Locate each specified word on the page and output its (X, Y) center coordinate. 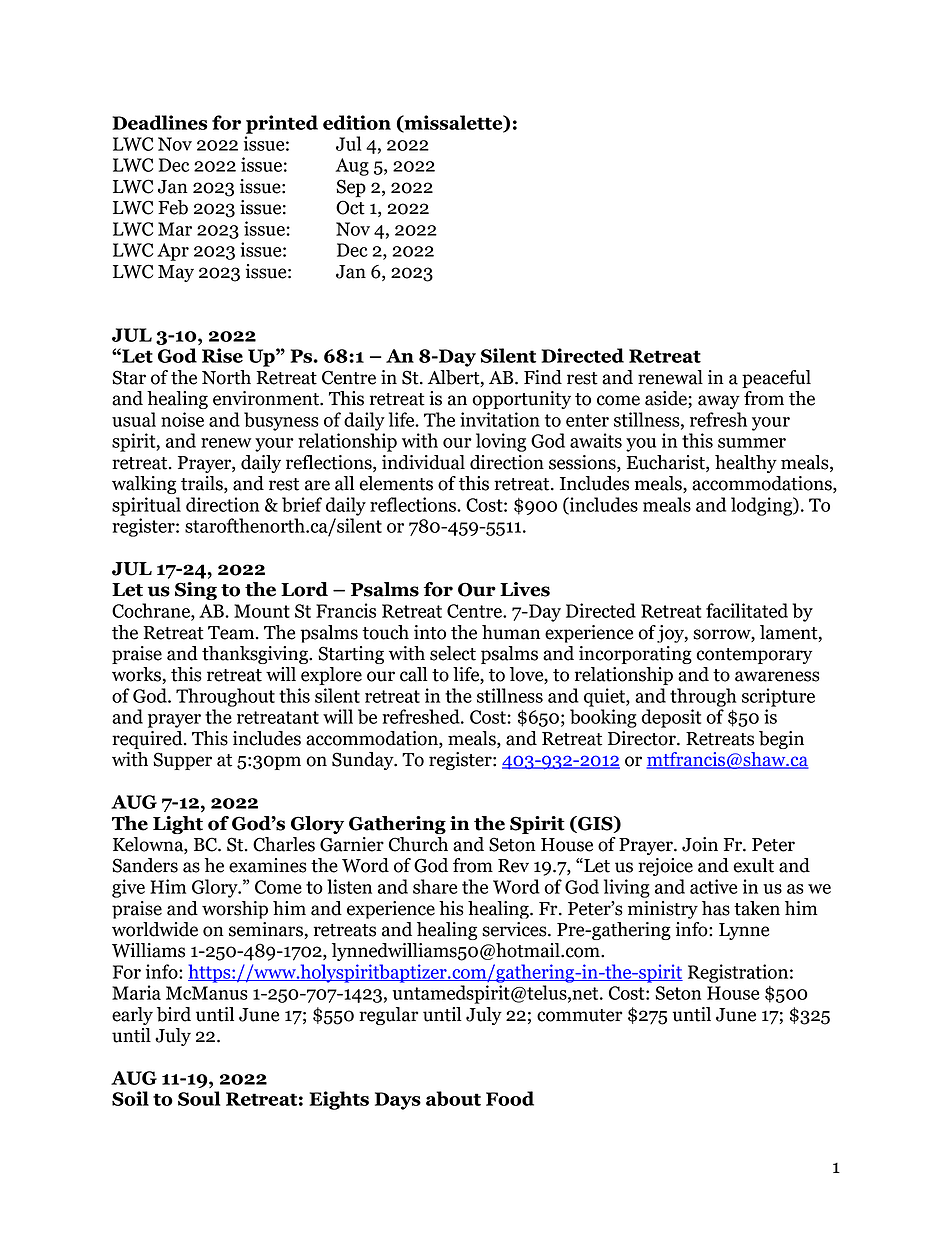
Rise (222, 355)
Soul (199, 1098)
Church (418, 844)
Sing (196, 591)
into (430, 632)
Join (700, 844)
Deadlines (160, 122)
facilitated (747, 610)
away (719, 402)
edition (357, 122)
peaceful (776, 379)
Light (178, 825)
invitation (500, 419)
